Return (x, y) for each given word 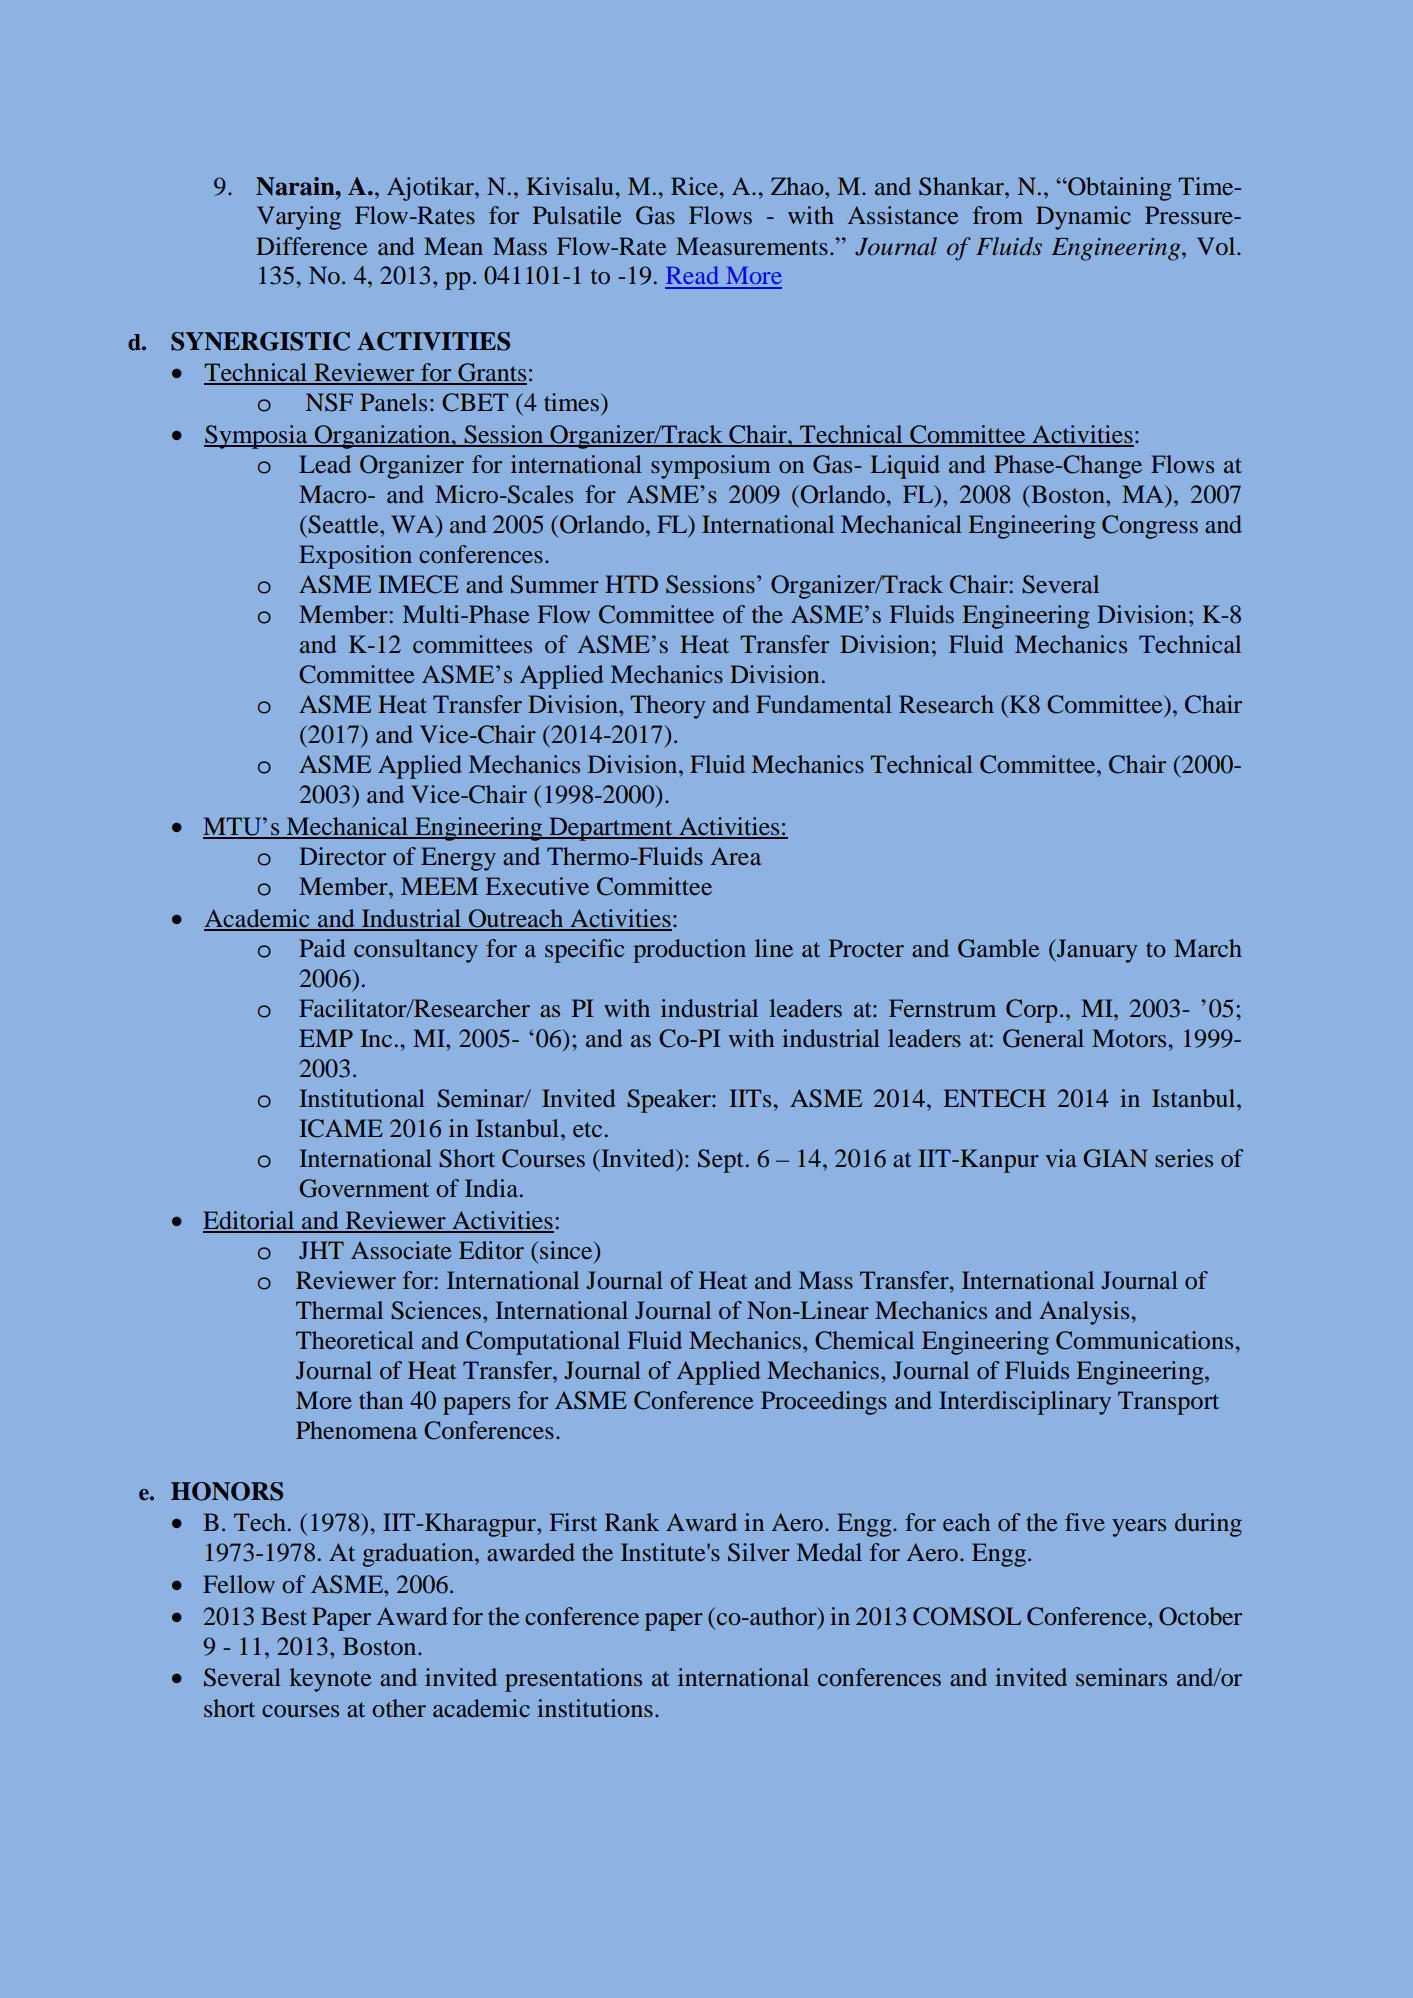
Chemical (864, 1340)
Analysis (1084, 1313)
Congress (1150, 527)
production (689, 951)
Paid (322, 948)
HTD (631, 584)
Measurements (752, 246)
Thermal (339, 1310)
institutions (595, 1708)
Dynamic (1083, 218)
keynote (330, 1680)
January (1096, 951)
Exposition (355, 557)
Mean (453, 246)
